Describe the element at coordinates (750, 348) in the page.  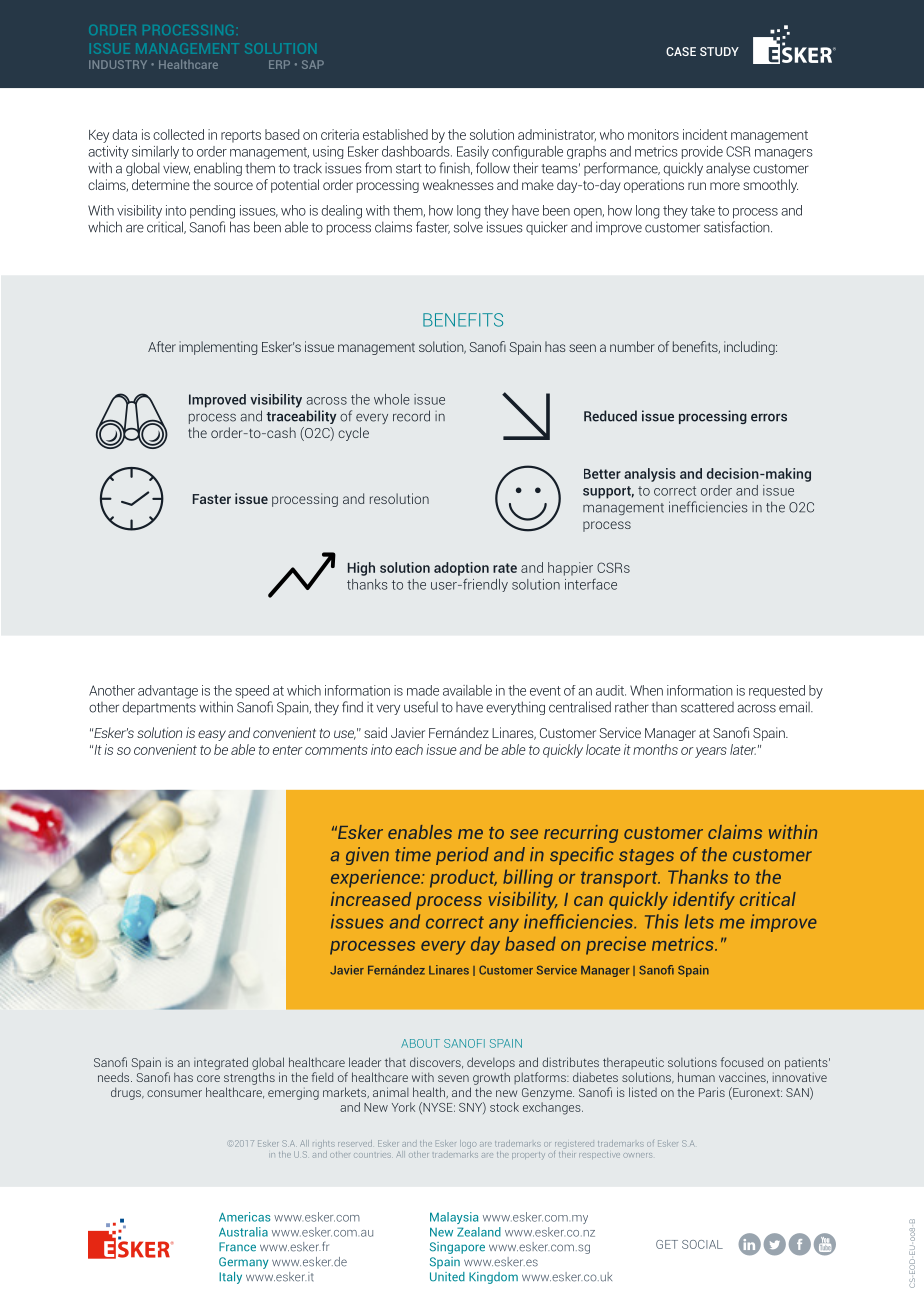
I see `including` at that location.
